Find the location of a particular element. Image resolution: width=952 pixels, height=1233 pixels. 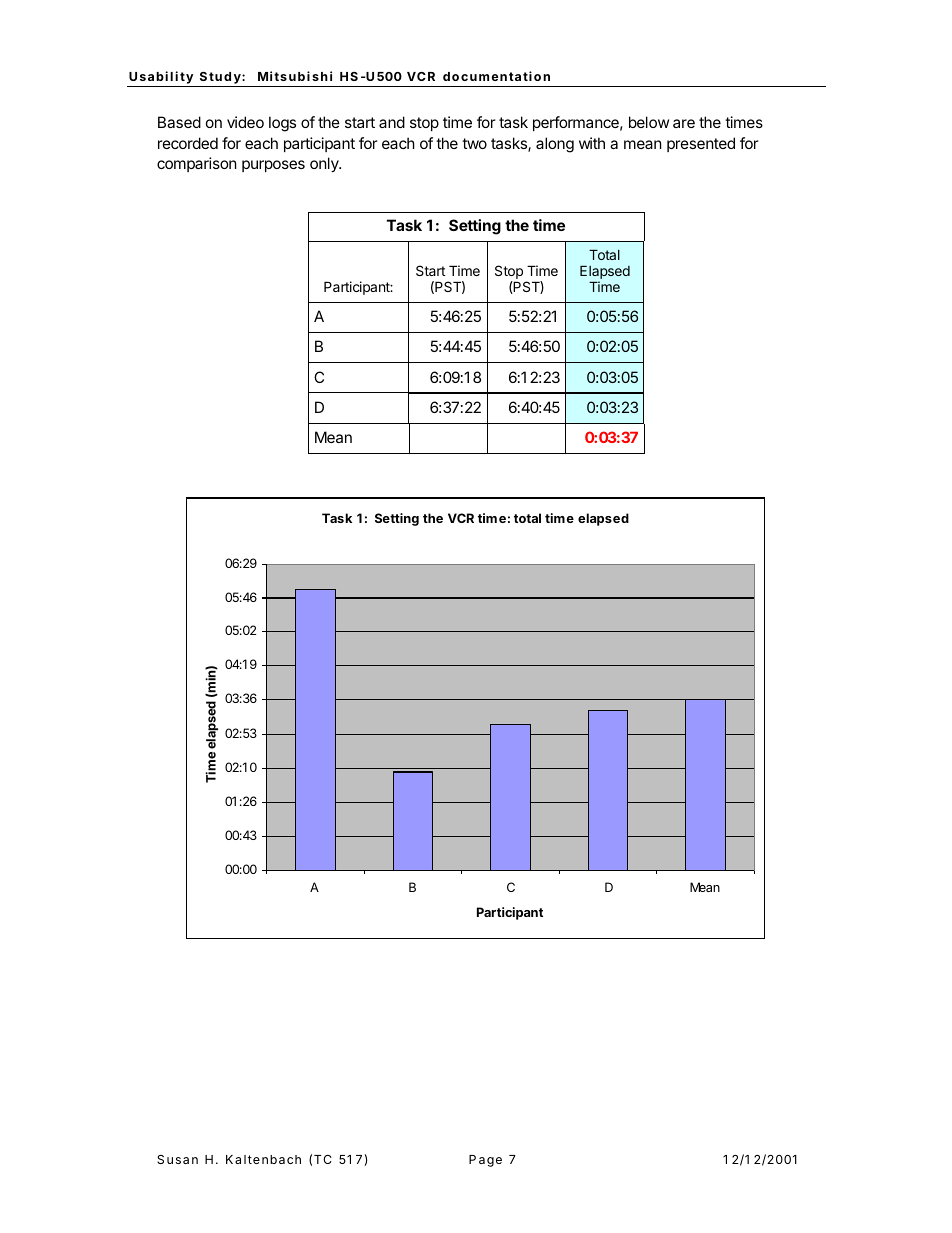

comparison is located at coordinates (197, 164).
